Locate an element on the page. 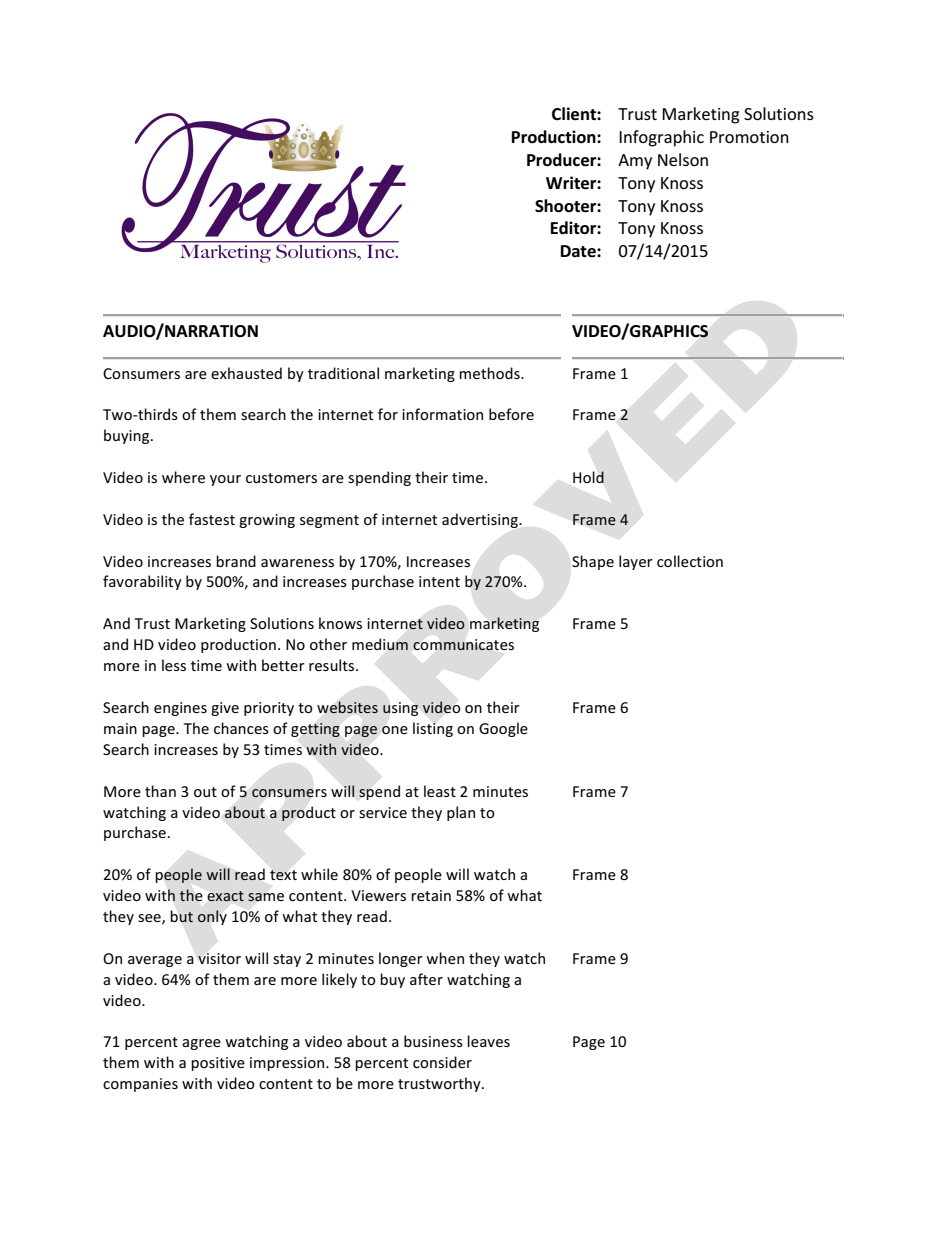 Image resolution: width=952 pixels, height=1233 pixels. Google is located at coordinates (503, 729).
